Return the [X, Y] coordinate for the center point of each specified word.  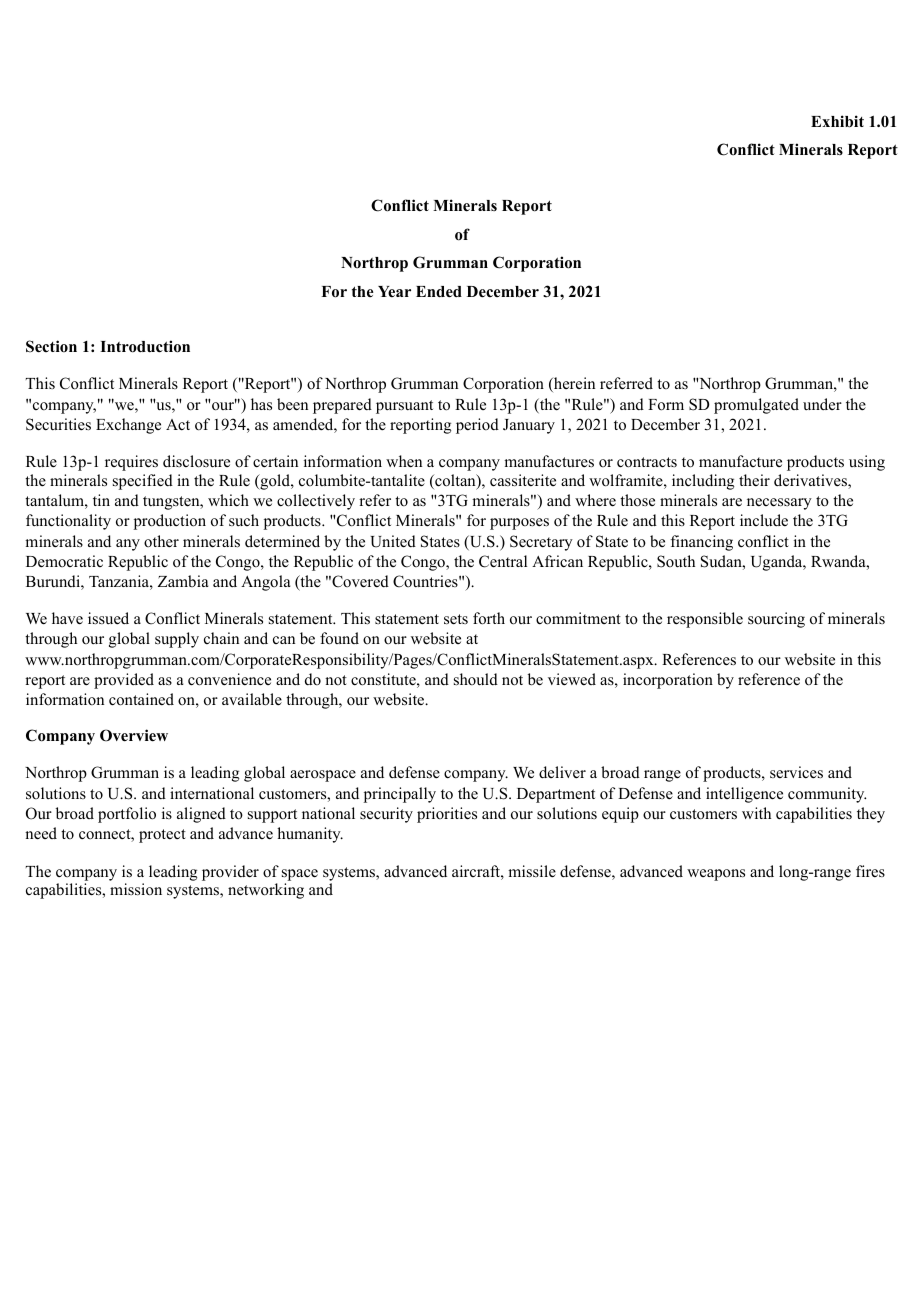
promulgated [756, 406]
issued [108, 618]
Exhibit [837, 121]
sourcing [776, 620]
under [822, 404]
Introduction [145, 346]
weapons [716, 875]
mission [136, 889]
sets [456, 619]
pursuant [404, 407]
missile [532, 871]
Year [394, 291]
